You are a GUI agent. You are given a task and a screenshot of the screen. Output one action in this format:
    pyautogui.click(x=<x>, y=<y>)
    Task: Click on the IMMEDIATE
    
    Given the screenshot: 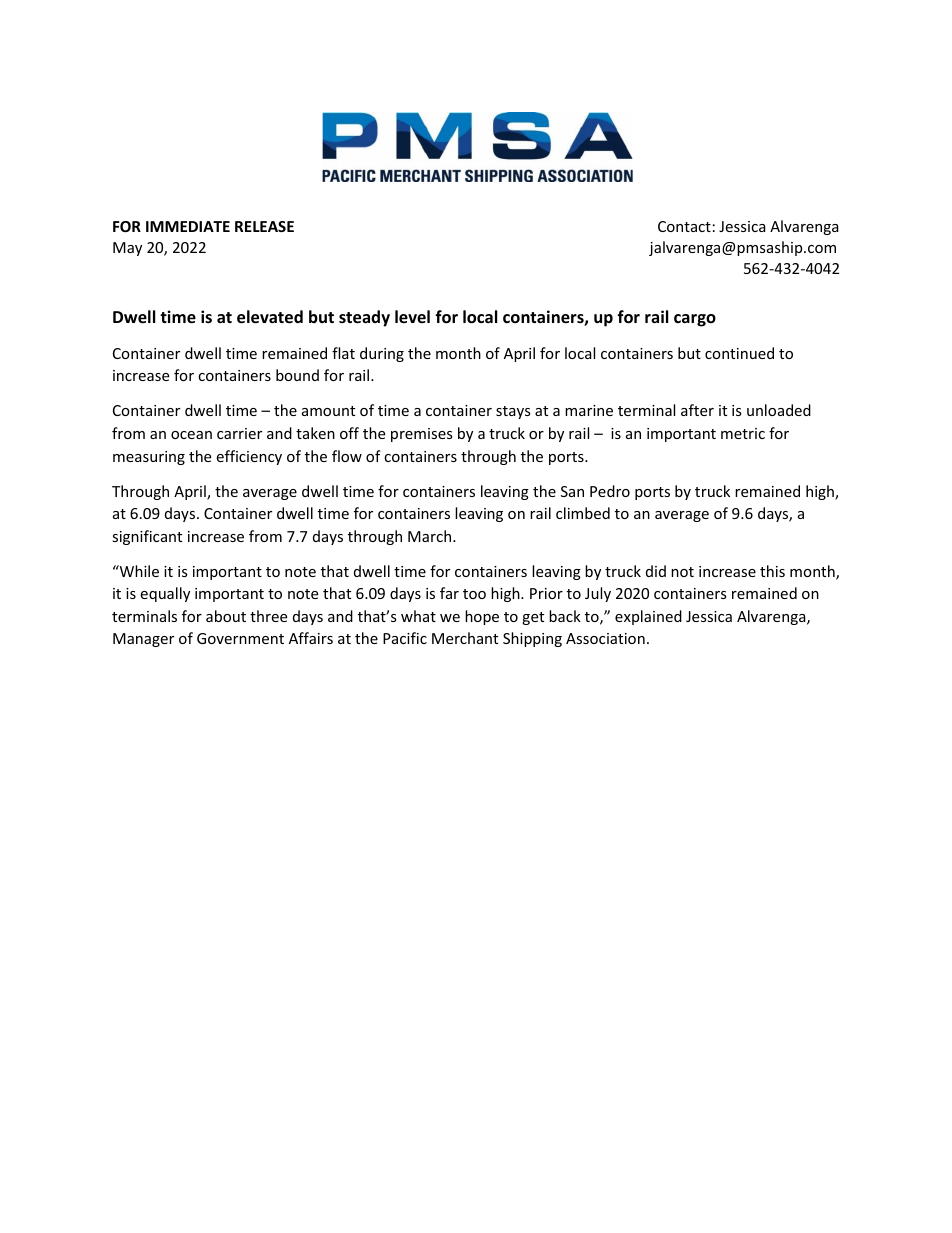 What is the action you would take?
    pyautogui.click(x=188, y=226)
